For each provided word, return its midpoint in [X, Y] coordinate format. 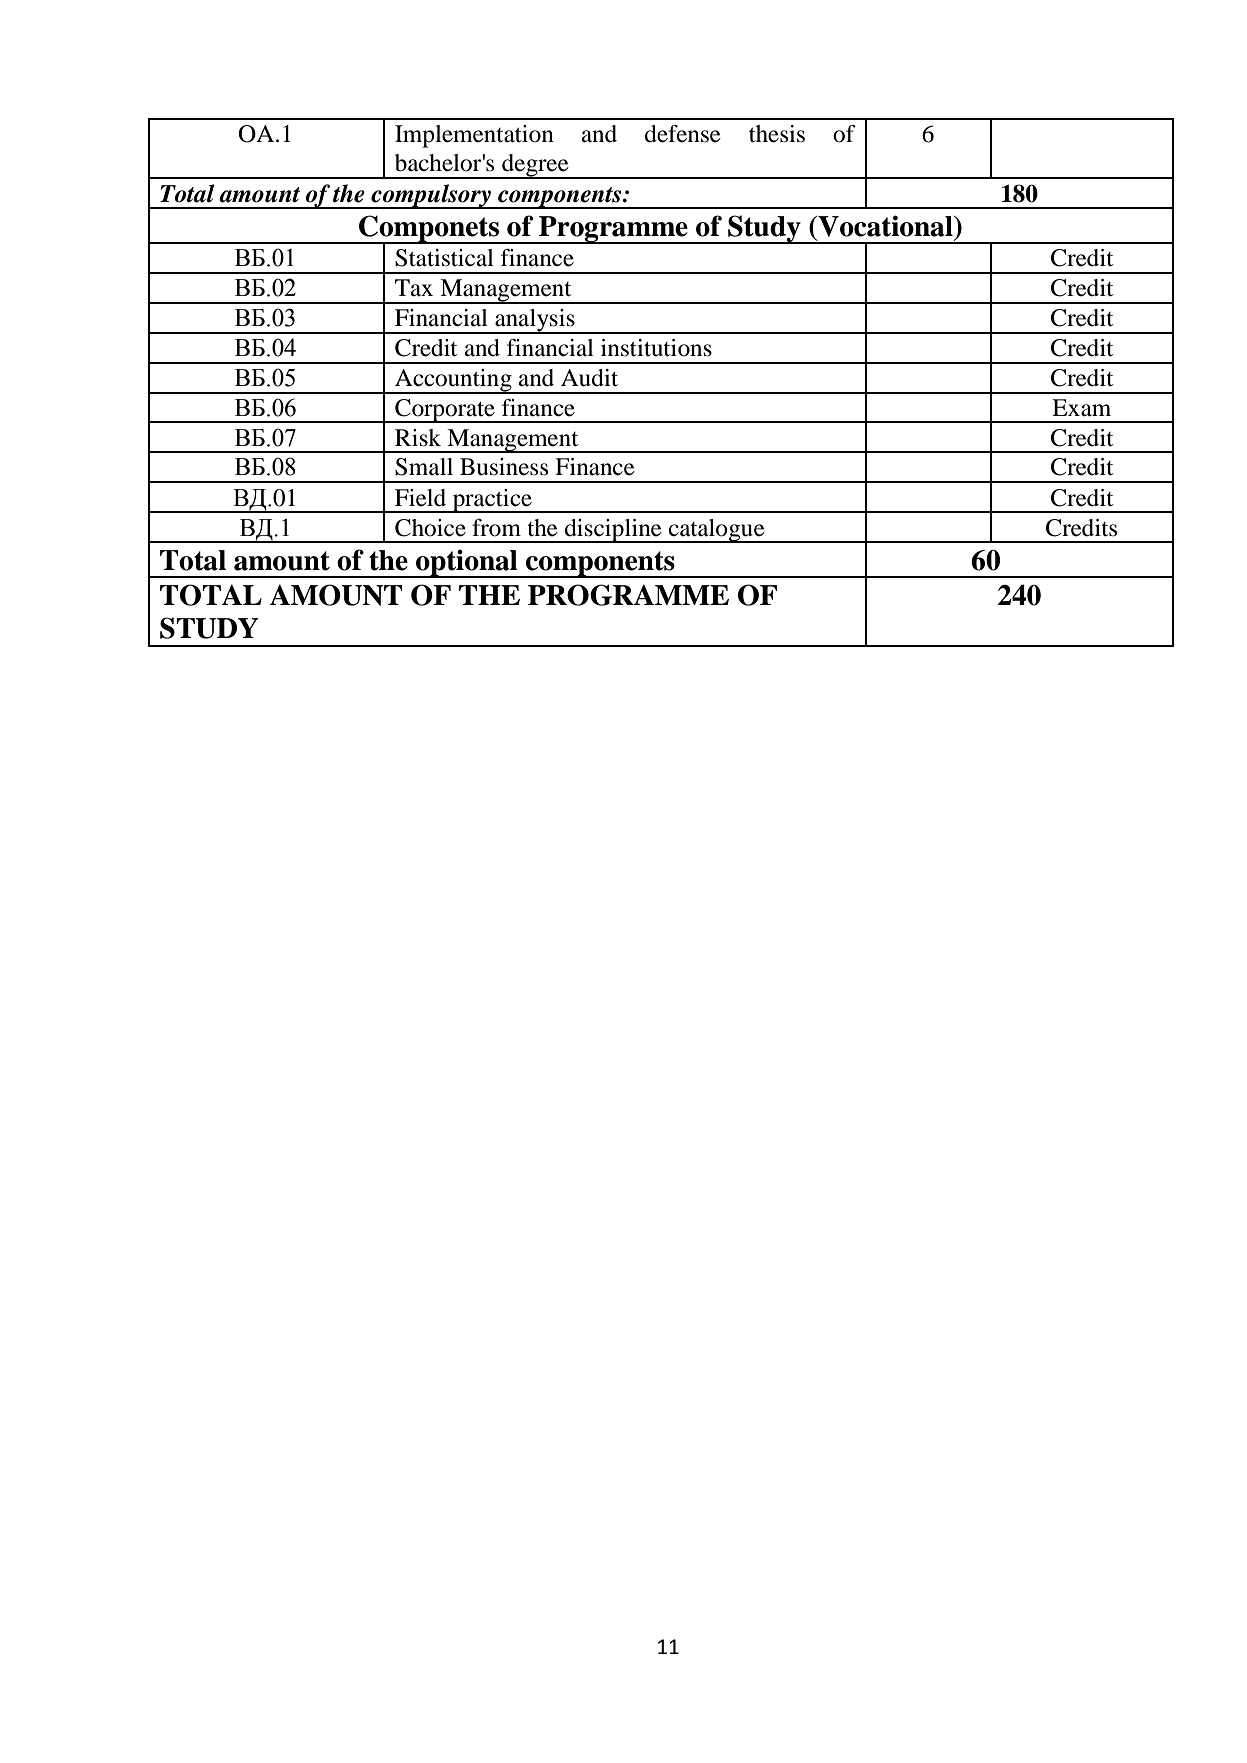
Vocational [885, 226]
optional [467, 563]
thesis [777, 134]
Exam [1081, 408]
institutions [656, 348]
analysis [535, 321]
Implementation [474, 136]
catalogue [717, 531]
